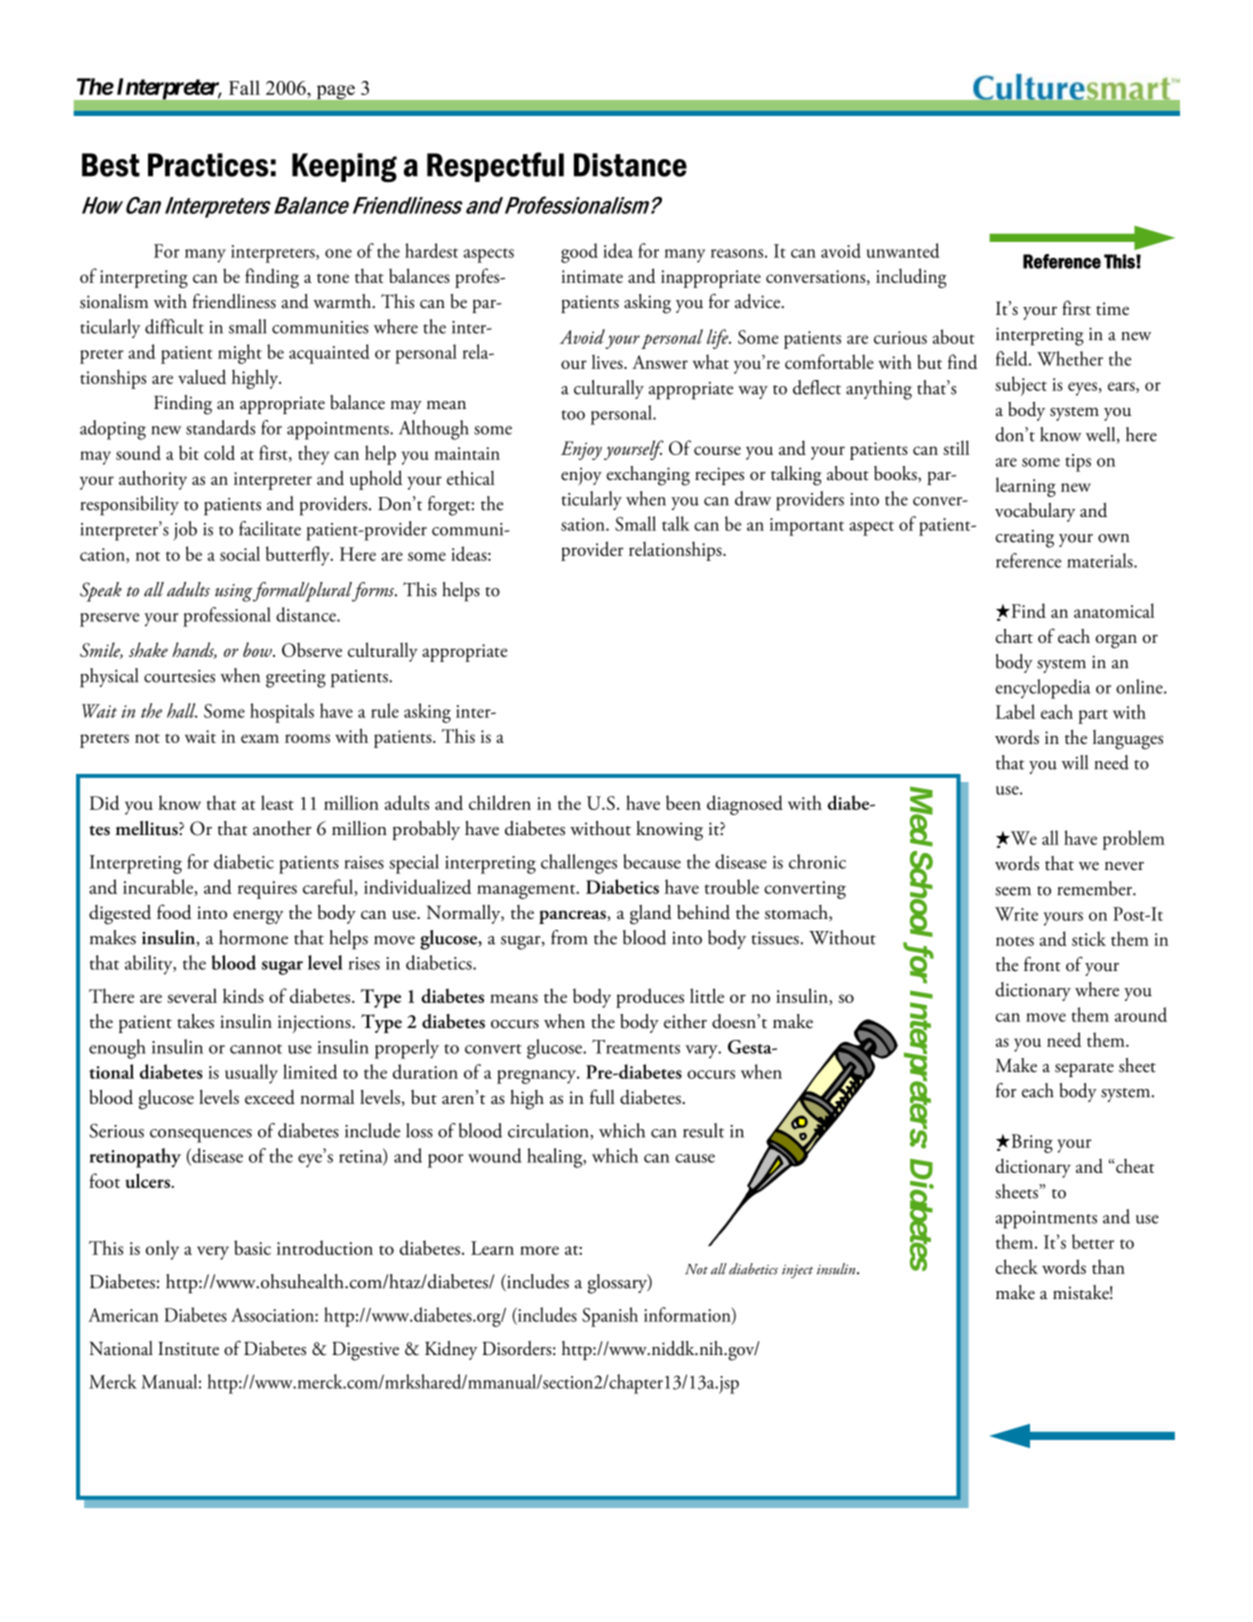  What do you see at coordinates (610, 1317) in the screenshot?
I see `Spanish` at bounding box center [610, 1317].
